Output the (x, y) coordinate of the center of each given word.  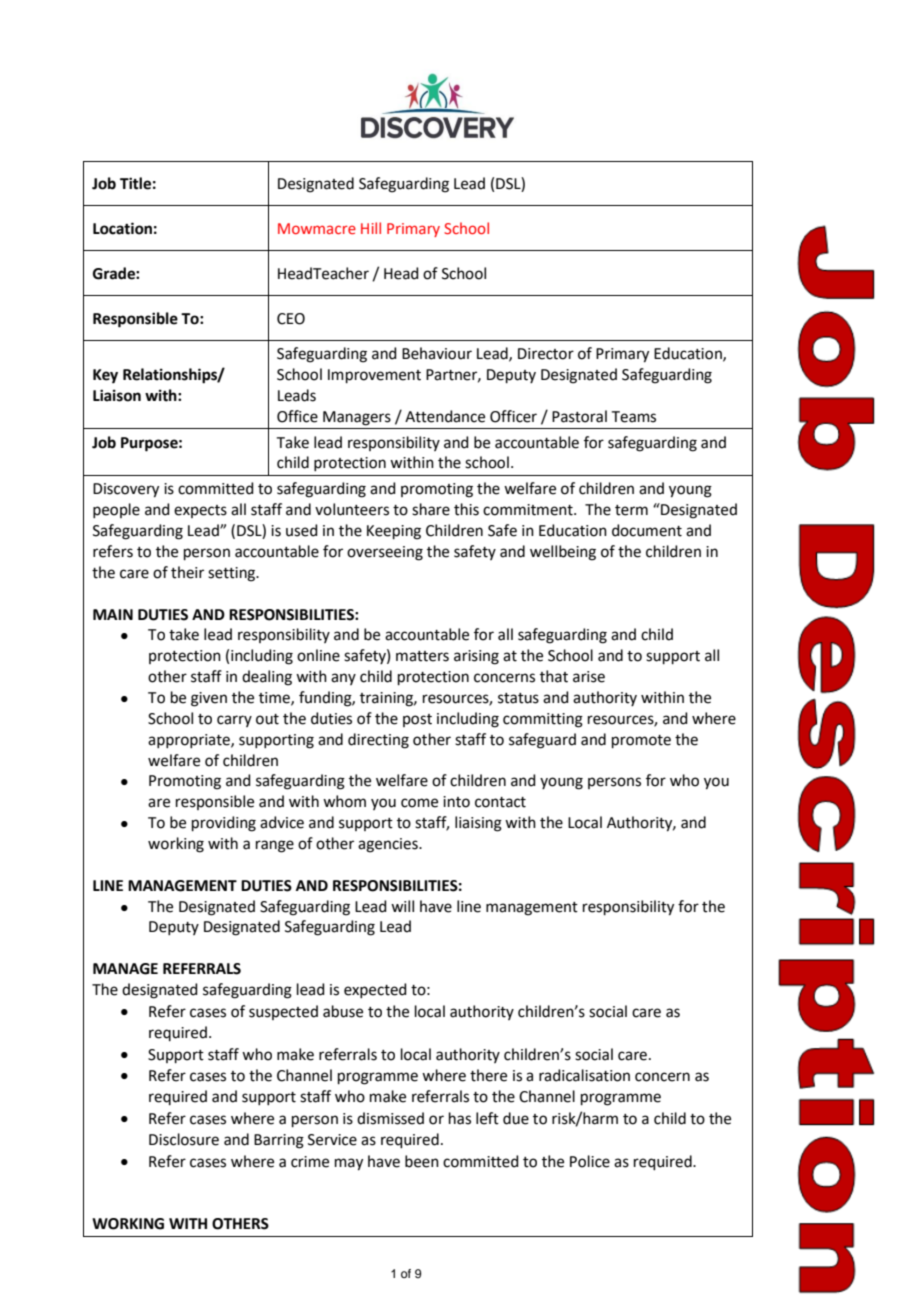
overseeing (385, 553)
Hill (371, 228)
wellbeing (563, 553)
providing (224, 824)
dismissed (390, 1118)
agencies (389, 845)
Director (546, 354)
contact (500, 802)
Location (122, 228)
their (187, 572)
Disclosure (184, 1139)
